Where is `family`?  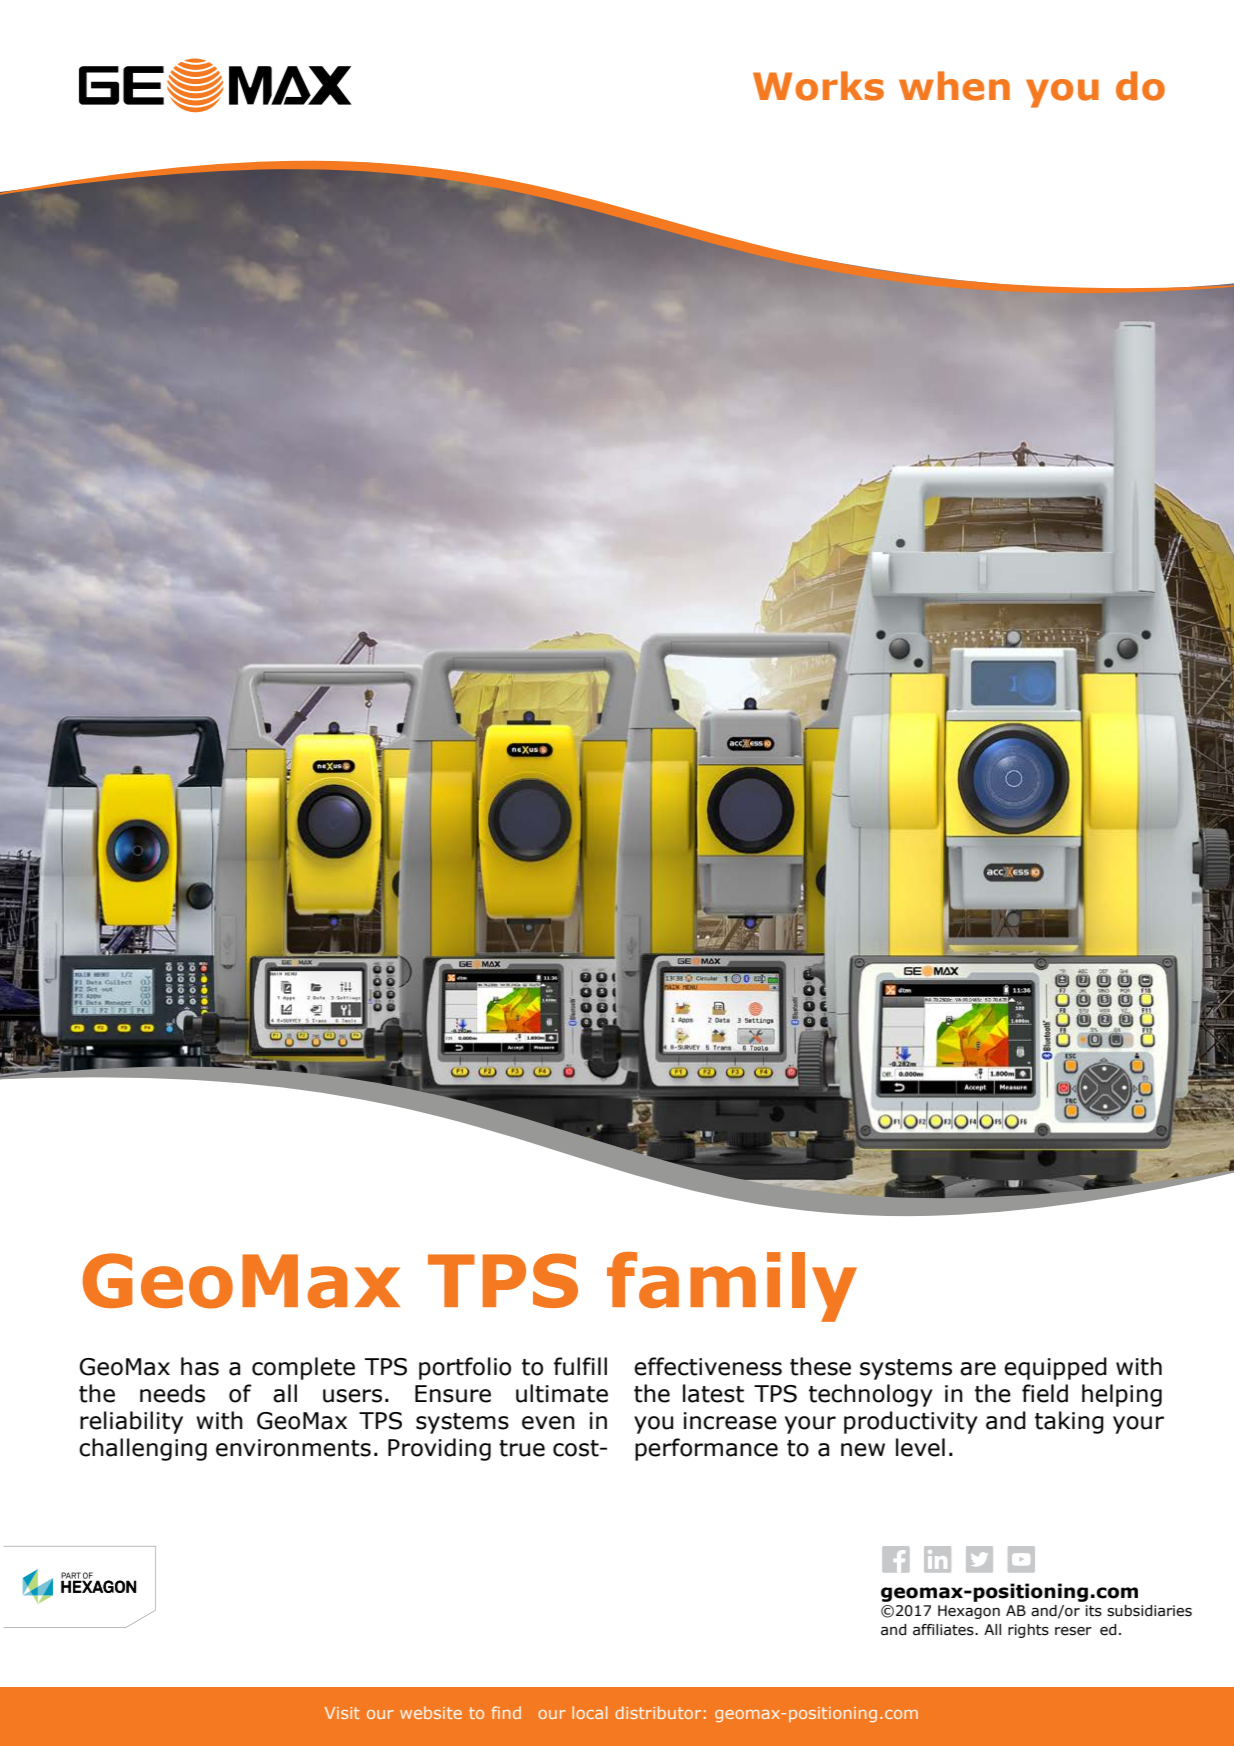
family is located at coordinates (732, 1287).
